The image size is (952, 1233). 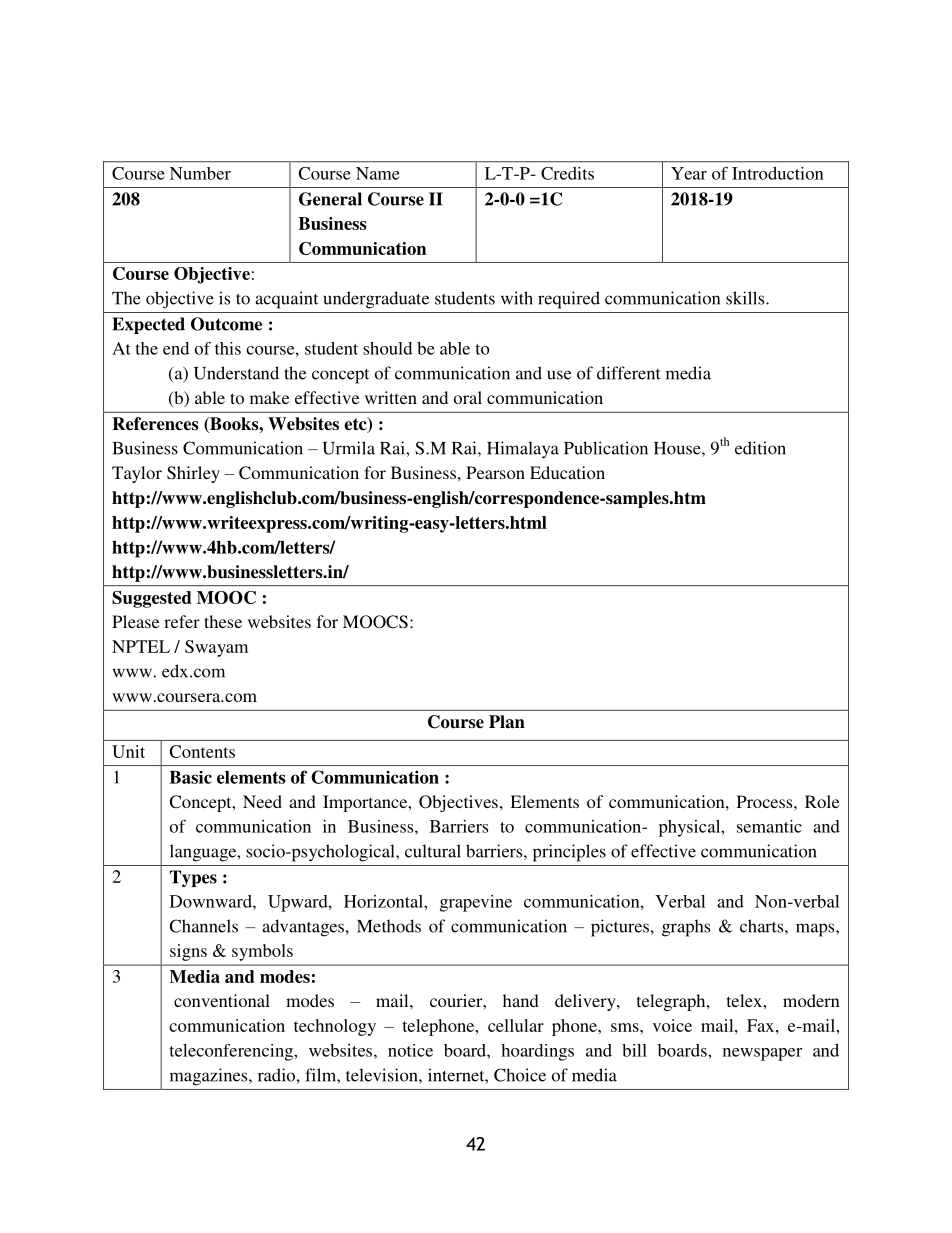 I want to click on Introduction, so click(x=778, y=173).
